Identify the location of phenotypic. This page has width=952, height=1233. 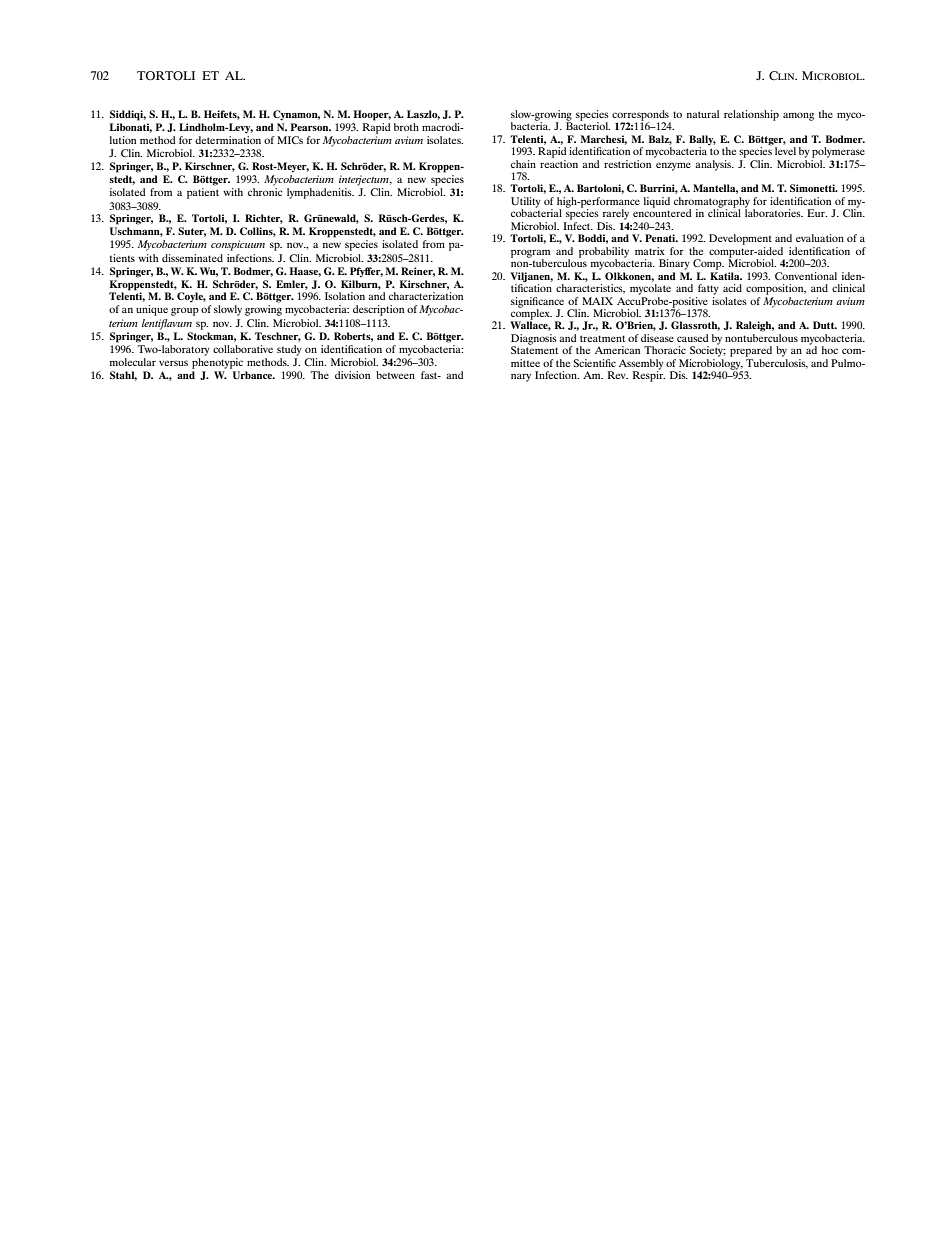
(217, 363).
